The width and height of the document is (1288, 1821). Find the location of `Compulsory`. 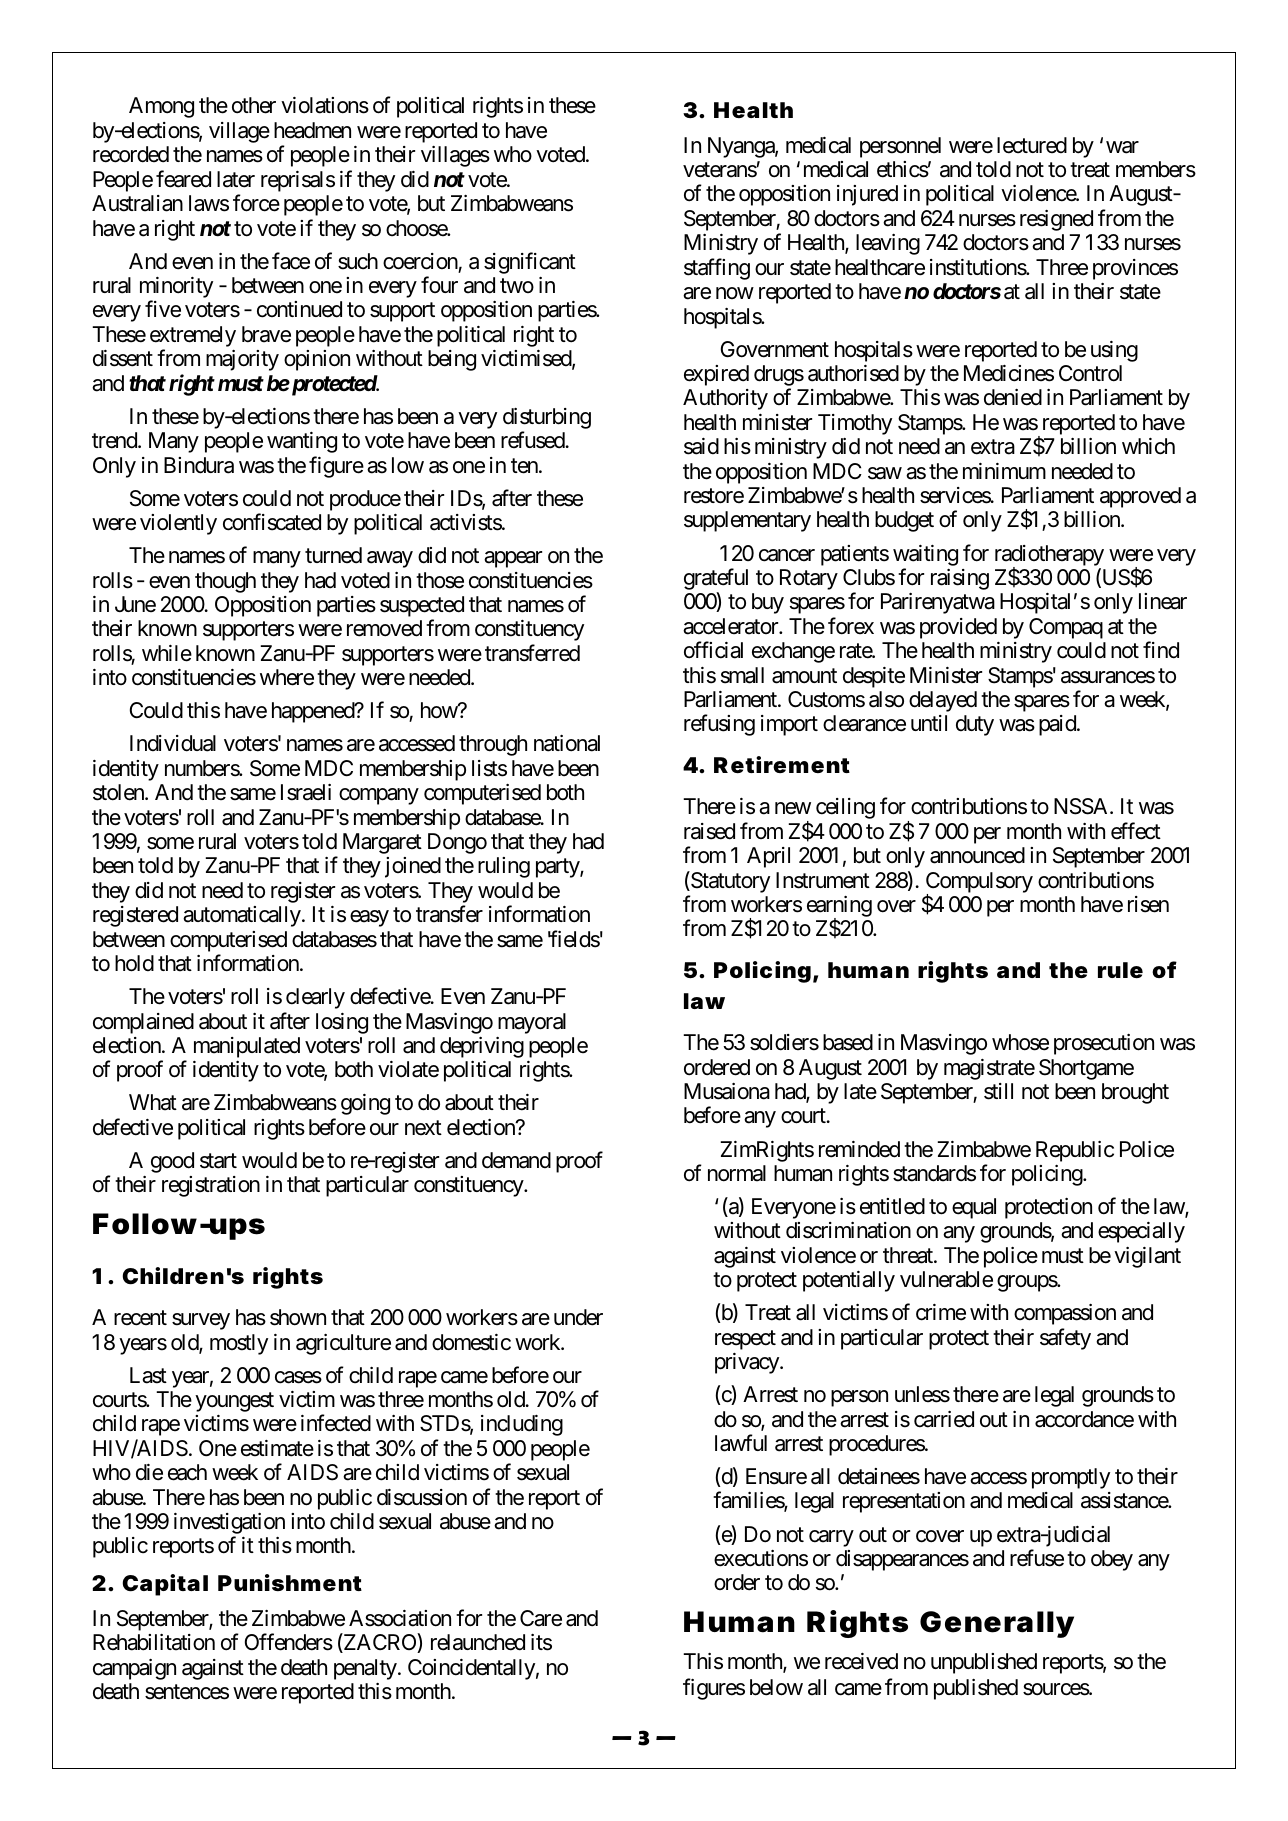

Compulsory is located at coordinates (979, 883).
